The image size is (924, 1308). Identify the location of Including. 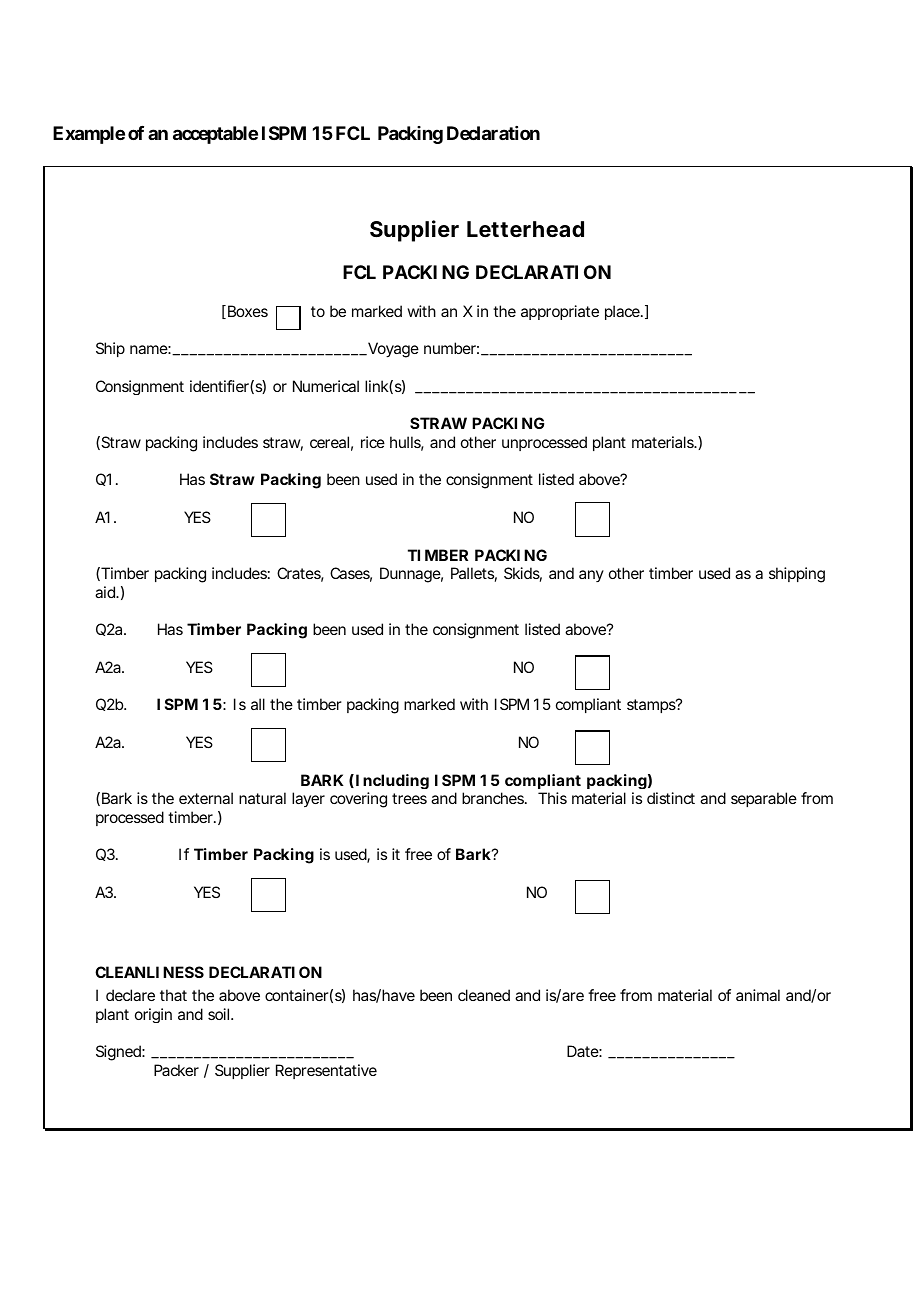
(392, 781).
